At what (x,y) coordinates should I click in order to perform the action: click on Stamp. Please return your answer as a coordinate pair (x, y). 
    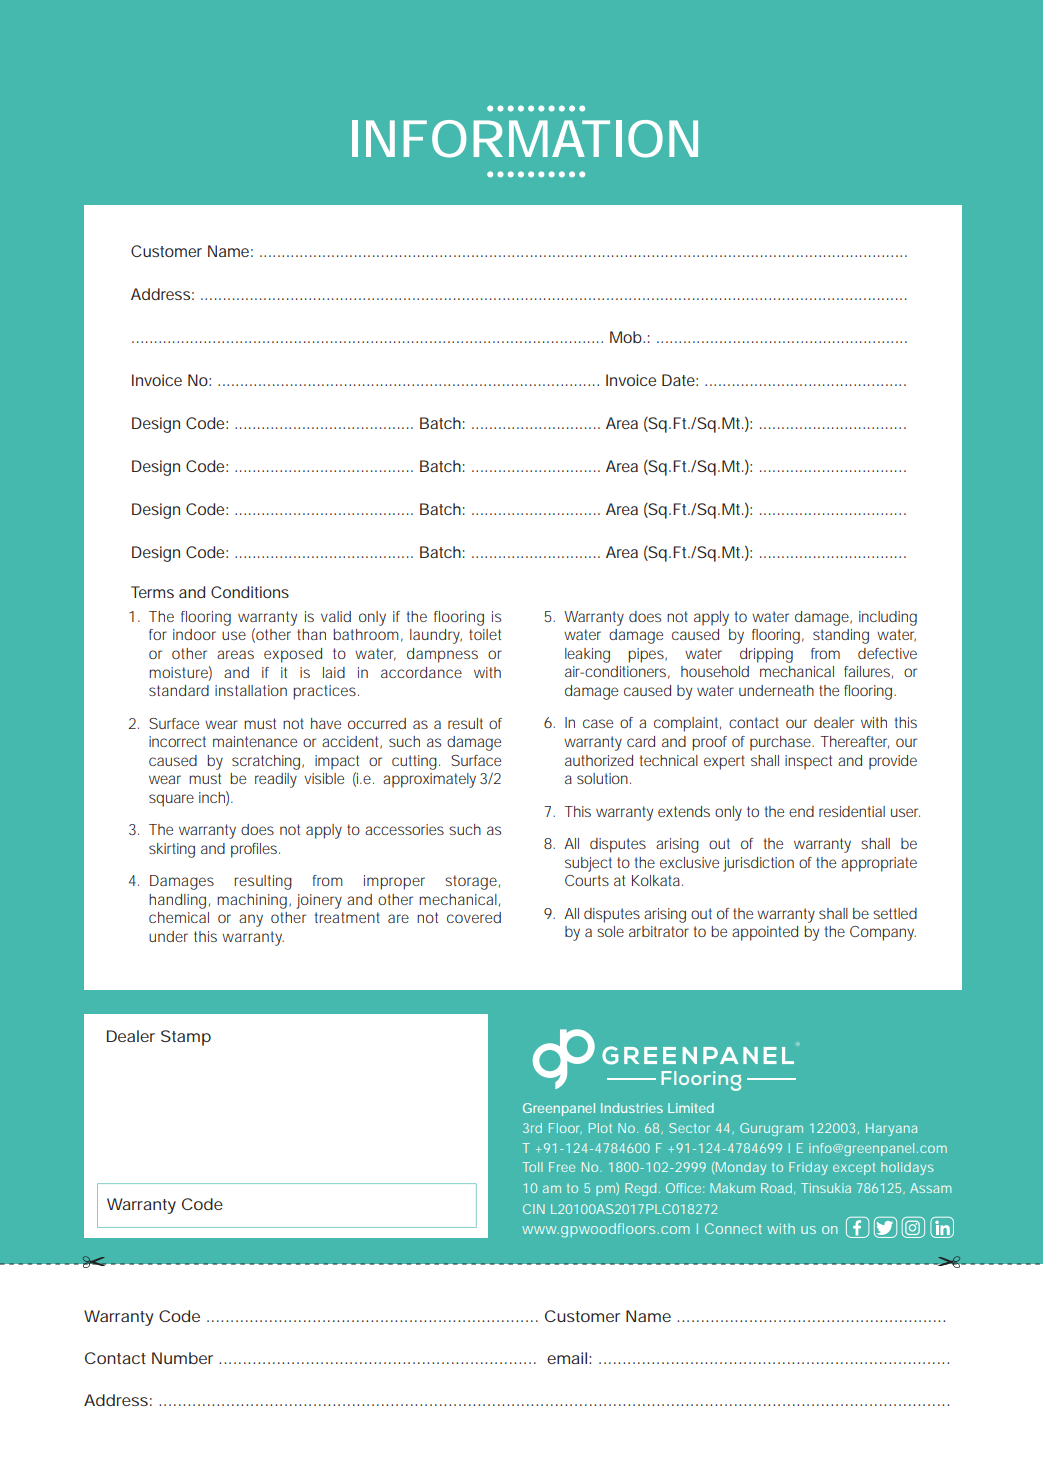
    Looking at the image, I should click on (186, 1038).
